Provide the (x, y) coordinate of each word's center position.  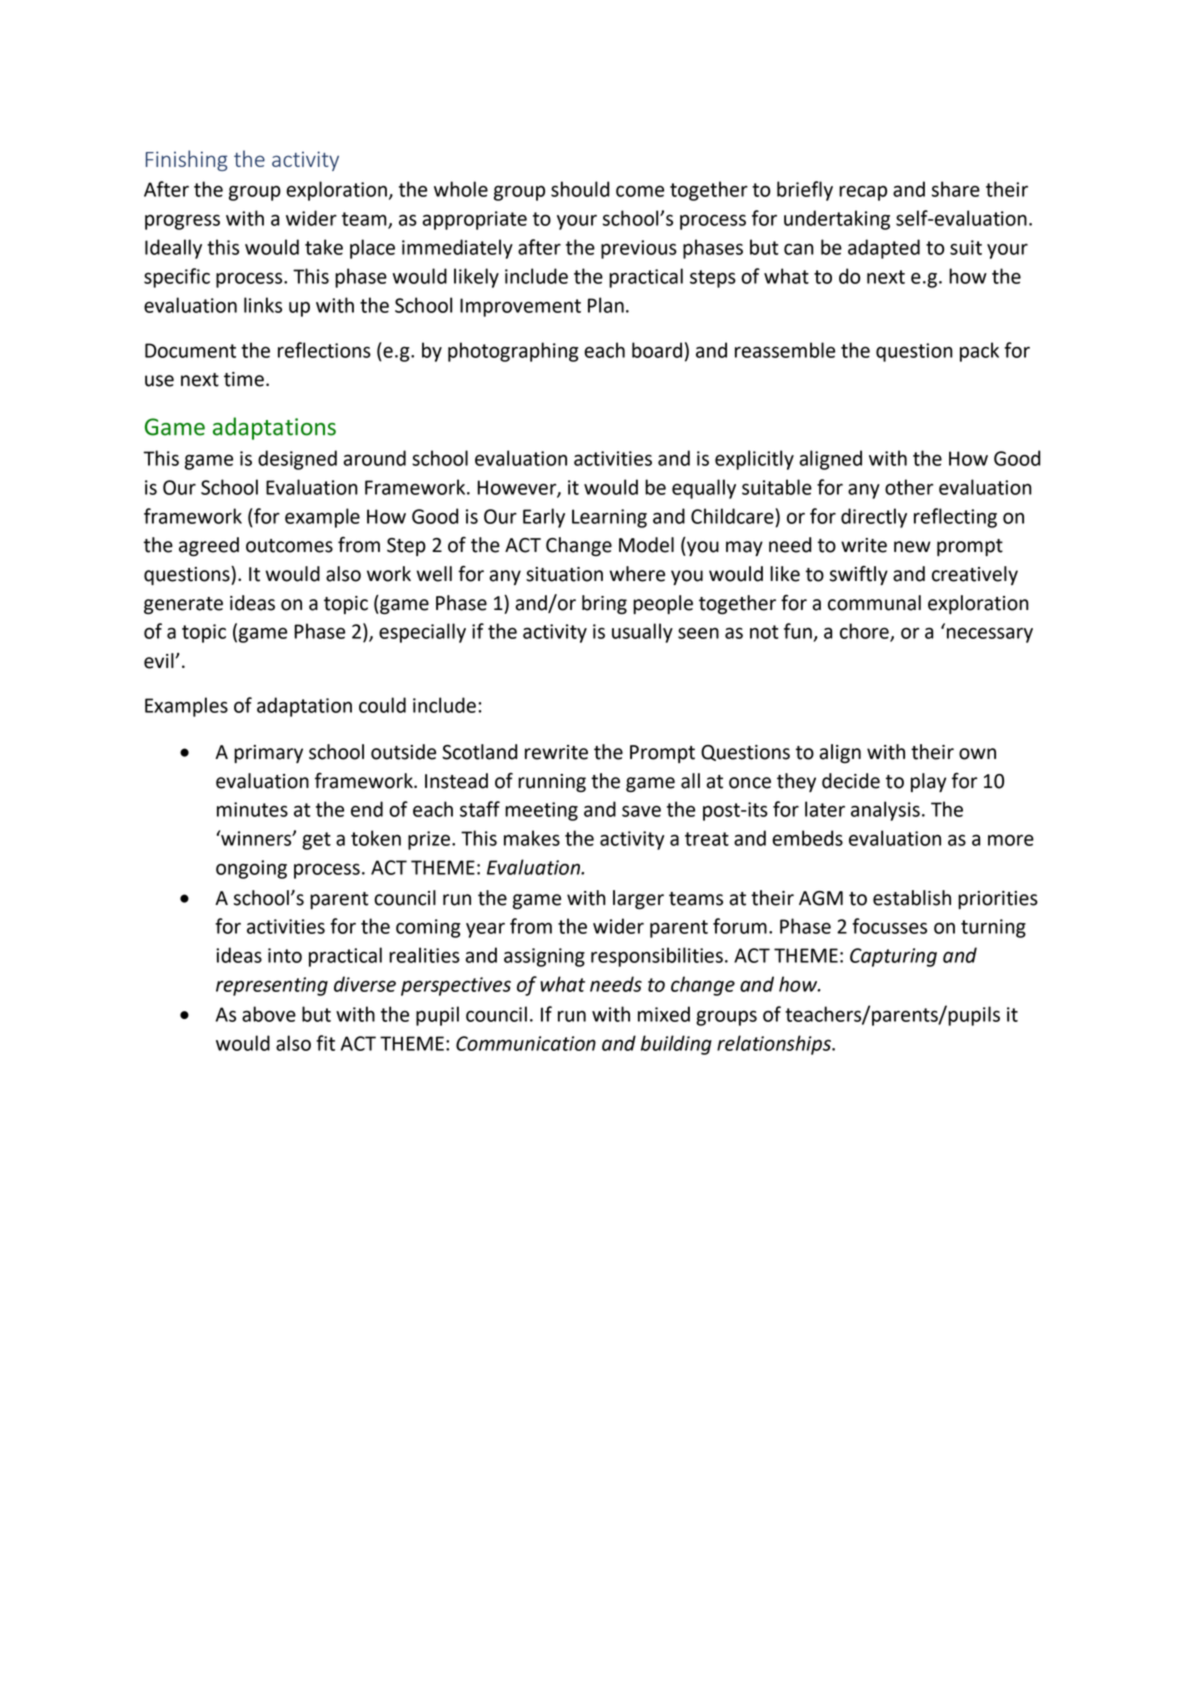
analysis (885, 811)
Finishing (186, 160)
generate (183, 605)
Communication (526, 1043)
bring (604, 604)
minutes (252, 809)
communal (874, 603)
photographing (513, 352)
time (244, 379)
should (580, 189)
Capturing (893, 957)
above (269, 1014)
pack (979, 352)
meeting (541, 811)
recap (863, 193)
